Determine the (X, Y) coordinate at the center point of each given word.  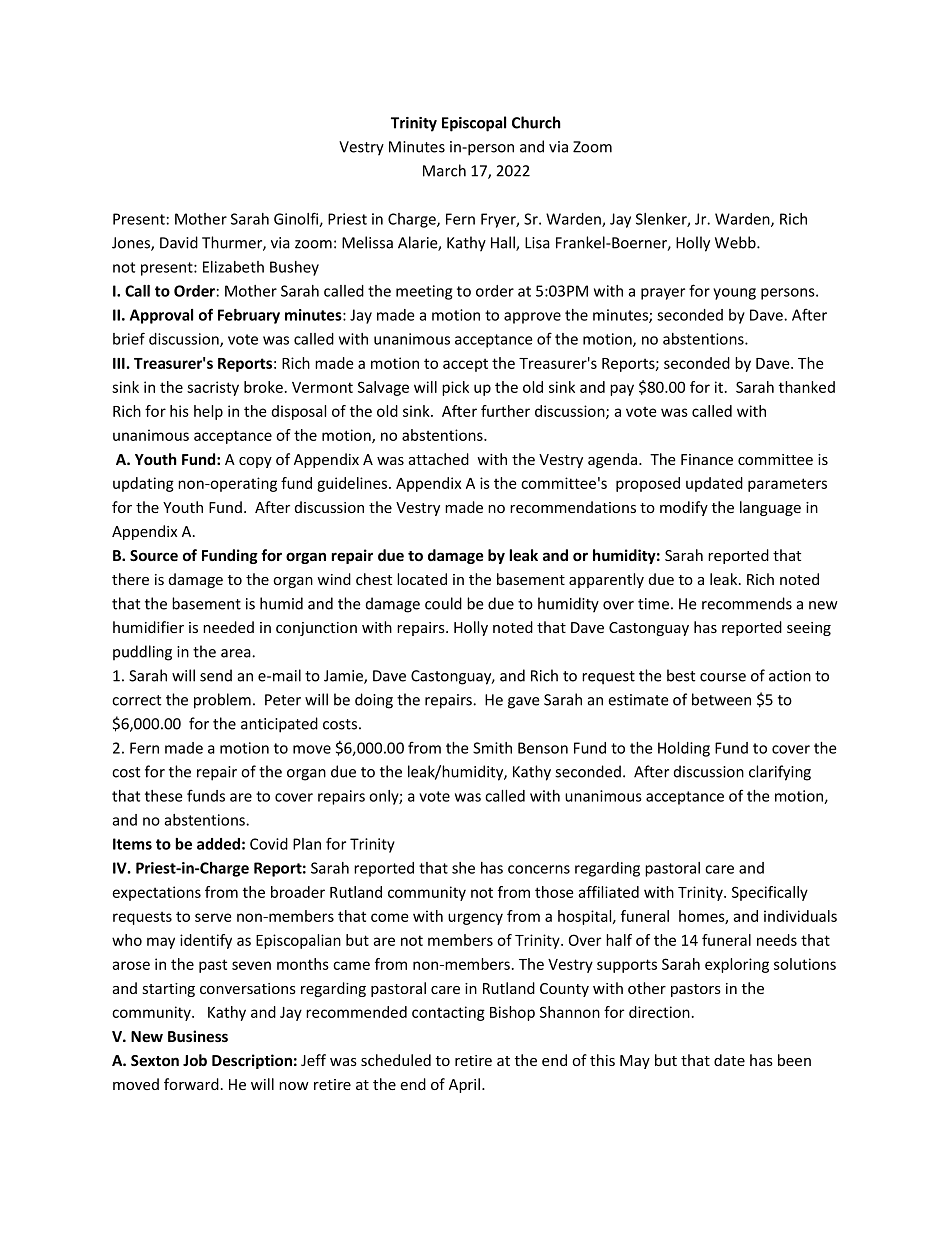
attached (439, 459)
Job (195, 1060)
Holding (684, 749)
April (466, 1085)
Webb (736, 242)
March (444, 170)
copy (255, 462)
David (179, 242)
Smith (492, 748)
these (164, 796)
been (794, 1060)
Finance (707, 459)
